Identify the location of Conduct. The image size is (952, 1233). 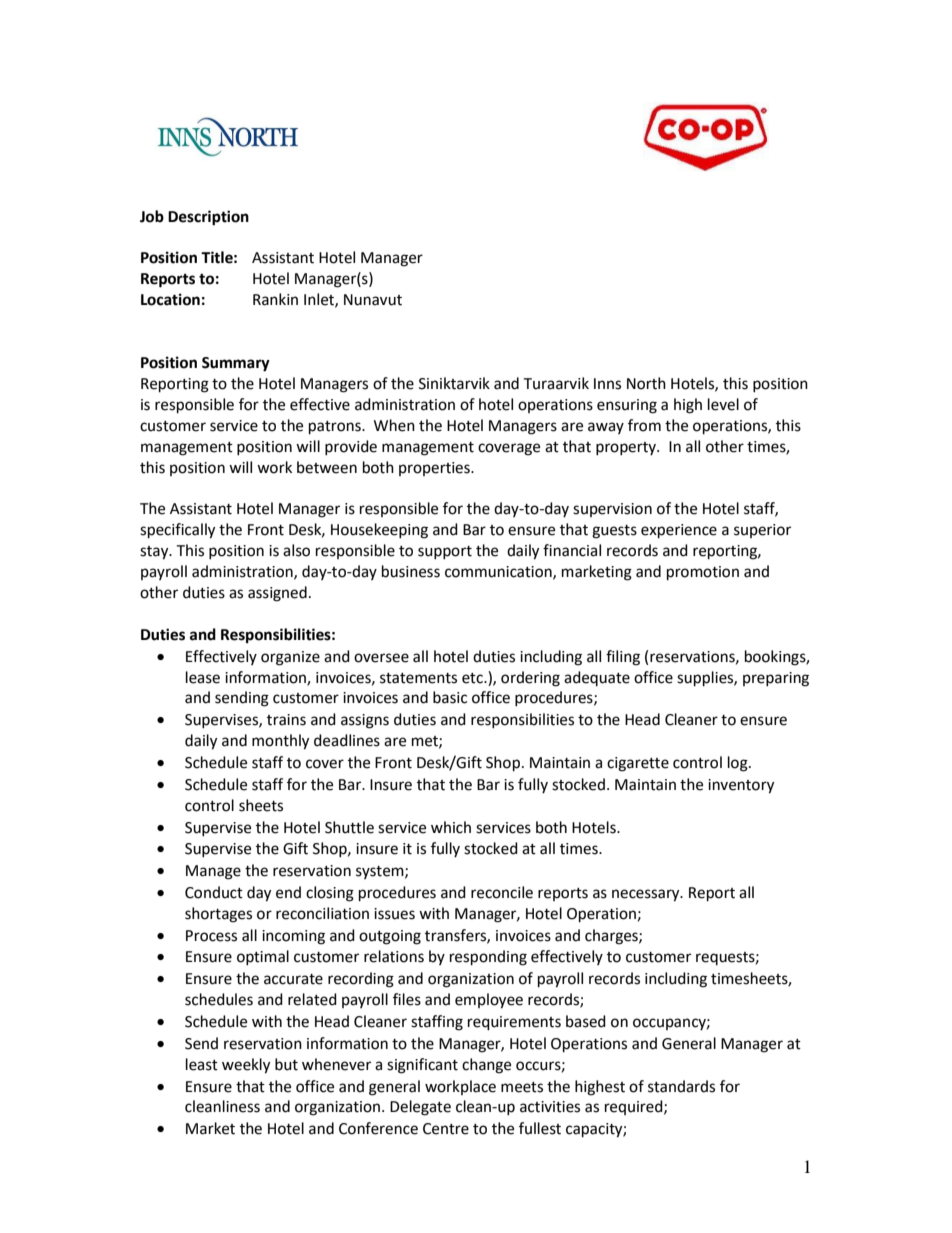
(214, 892).
